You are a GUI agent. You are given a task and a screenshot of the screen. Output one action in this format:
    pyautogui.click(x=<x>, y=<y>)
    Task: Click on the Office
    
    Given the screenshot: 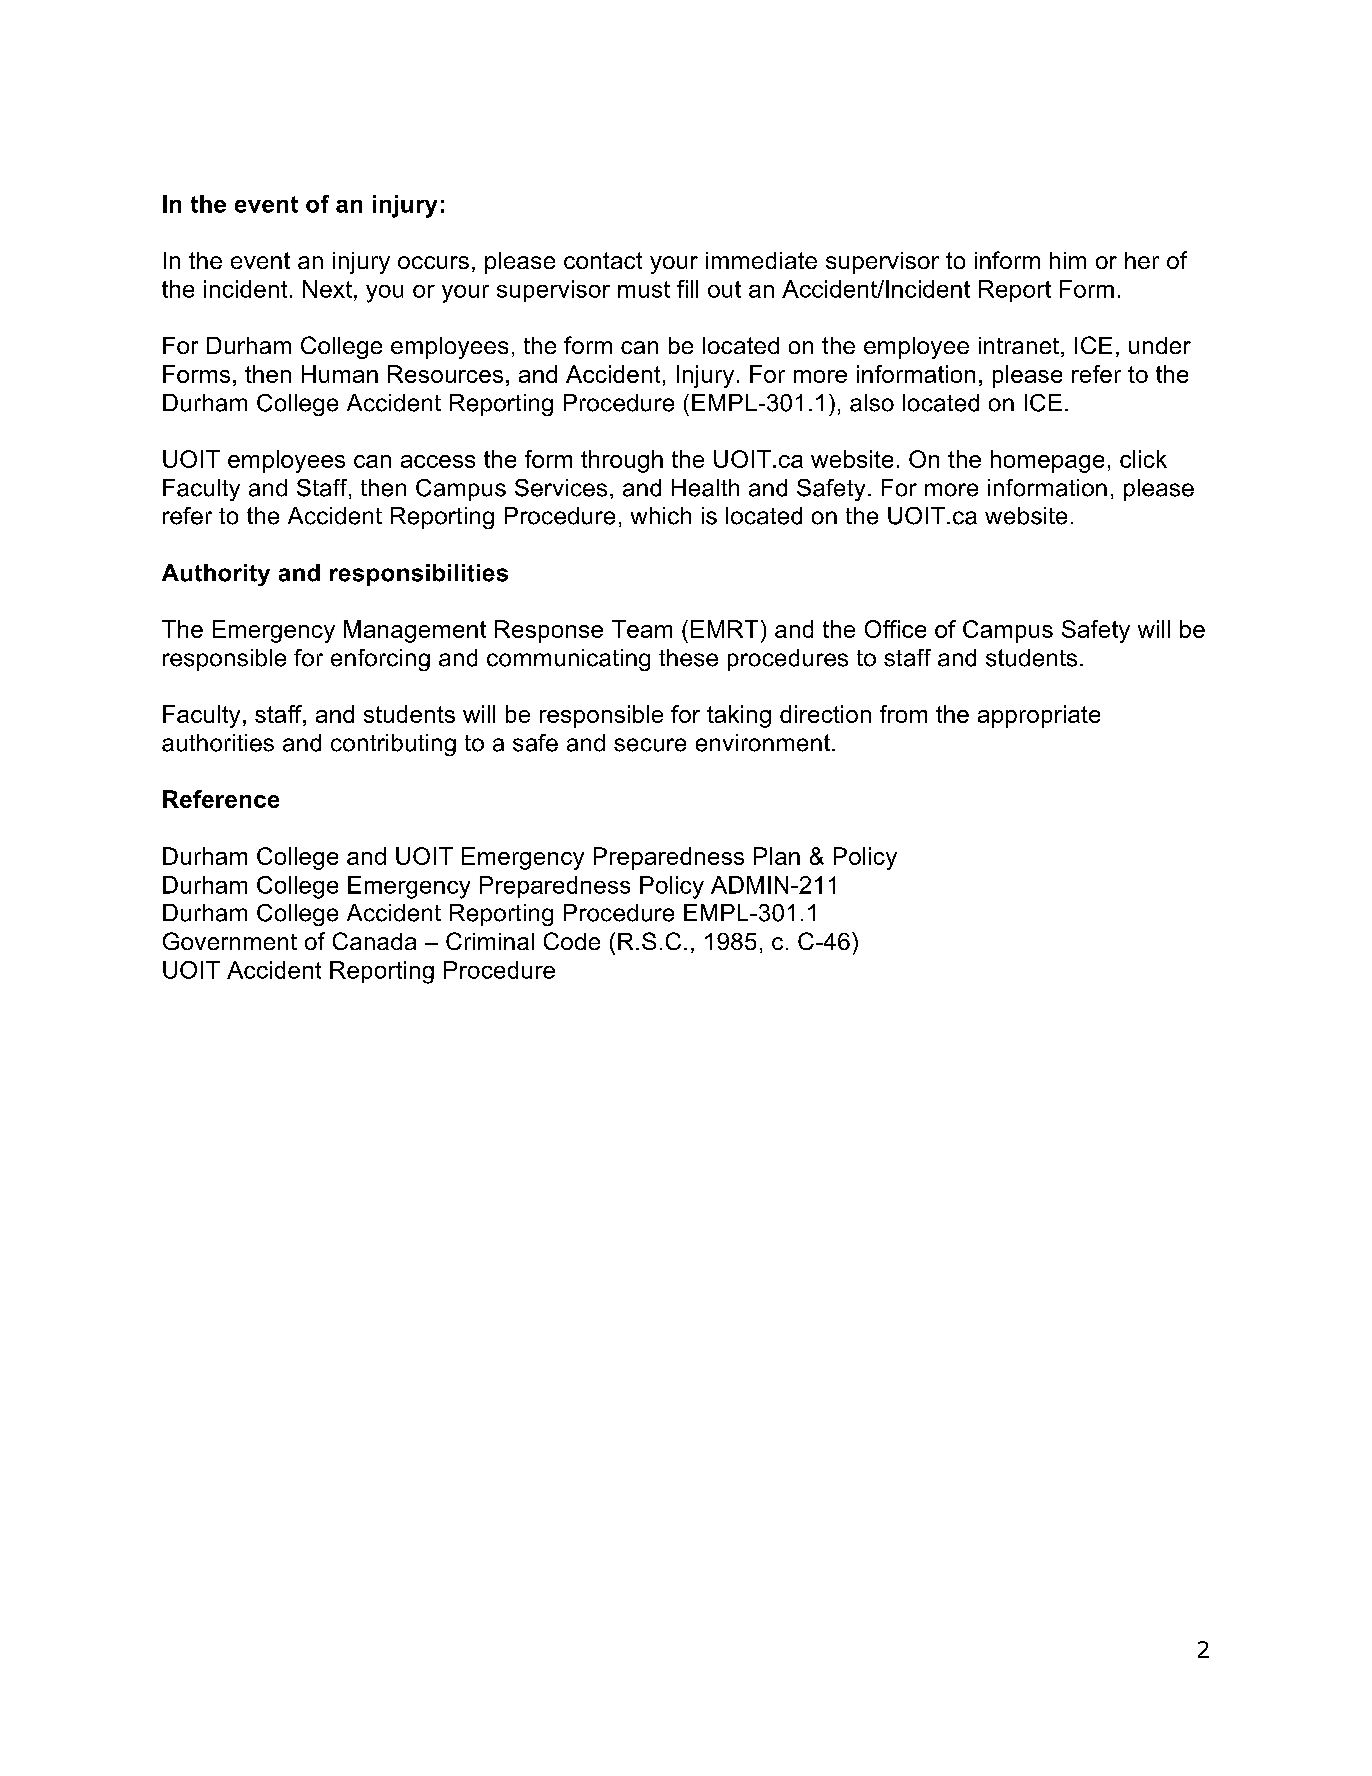 What is the action you would take?
    pyautogui.click(x=895, y=629)
